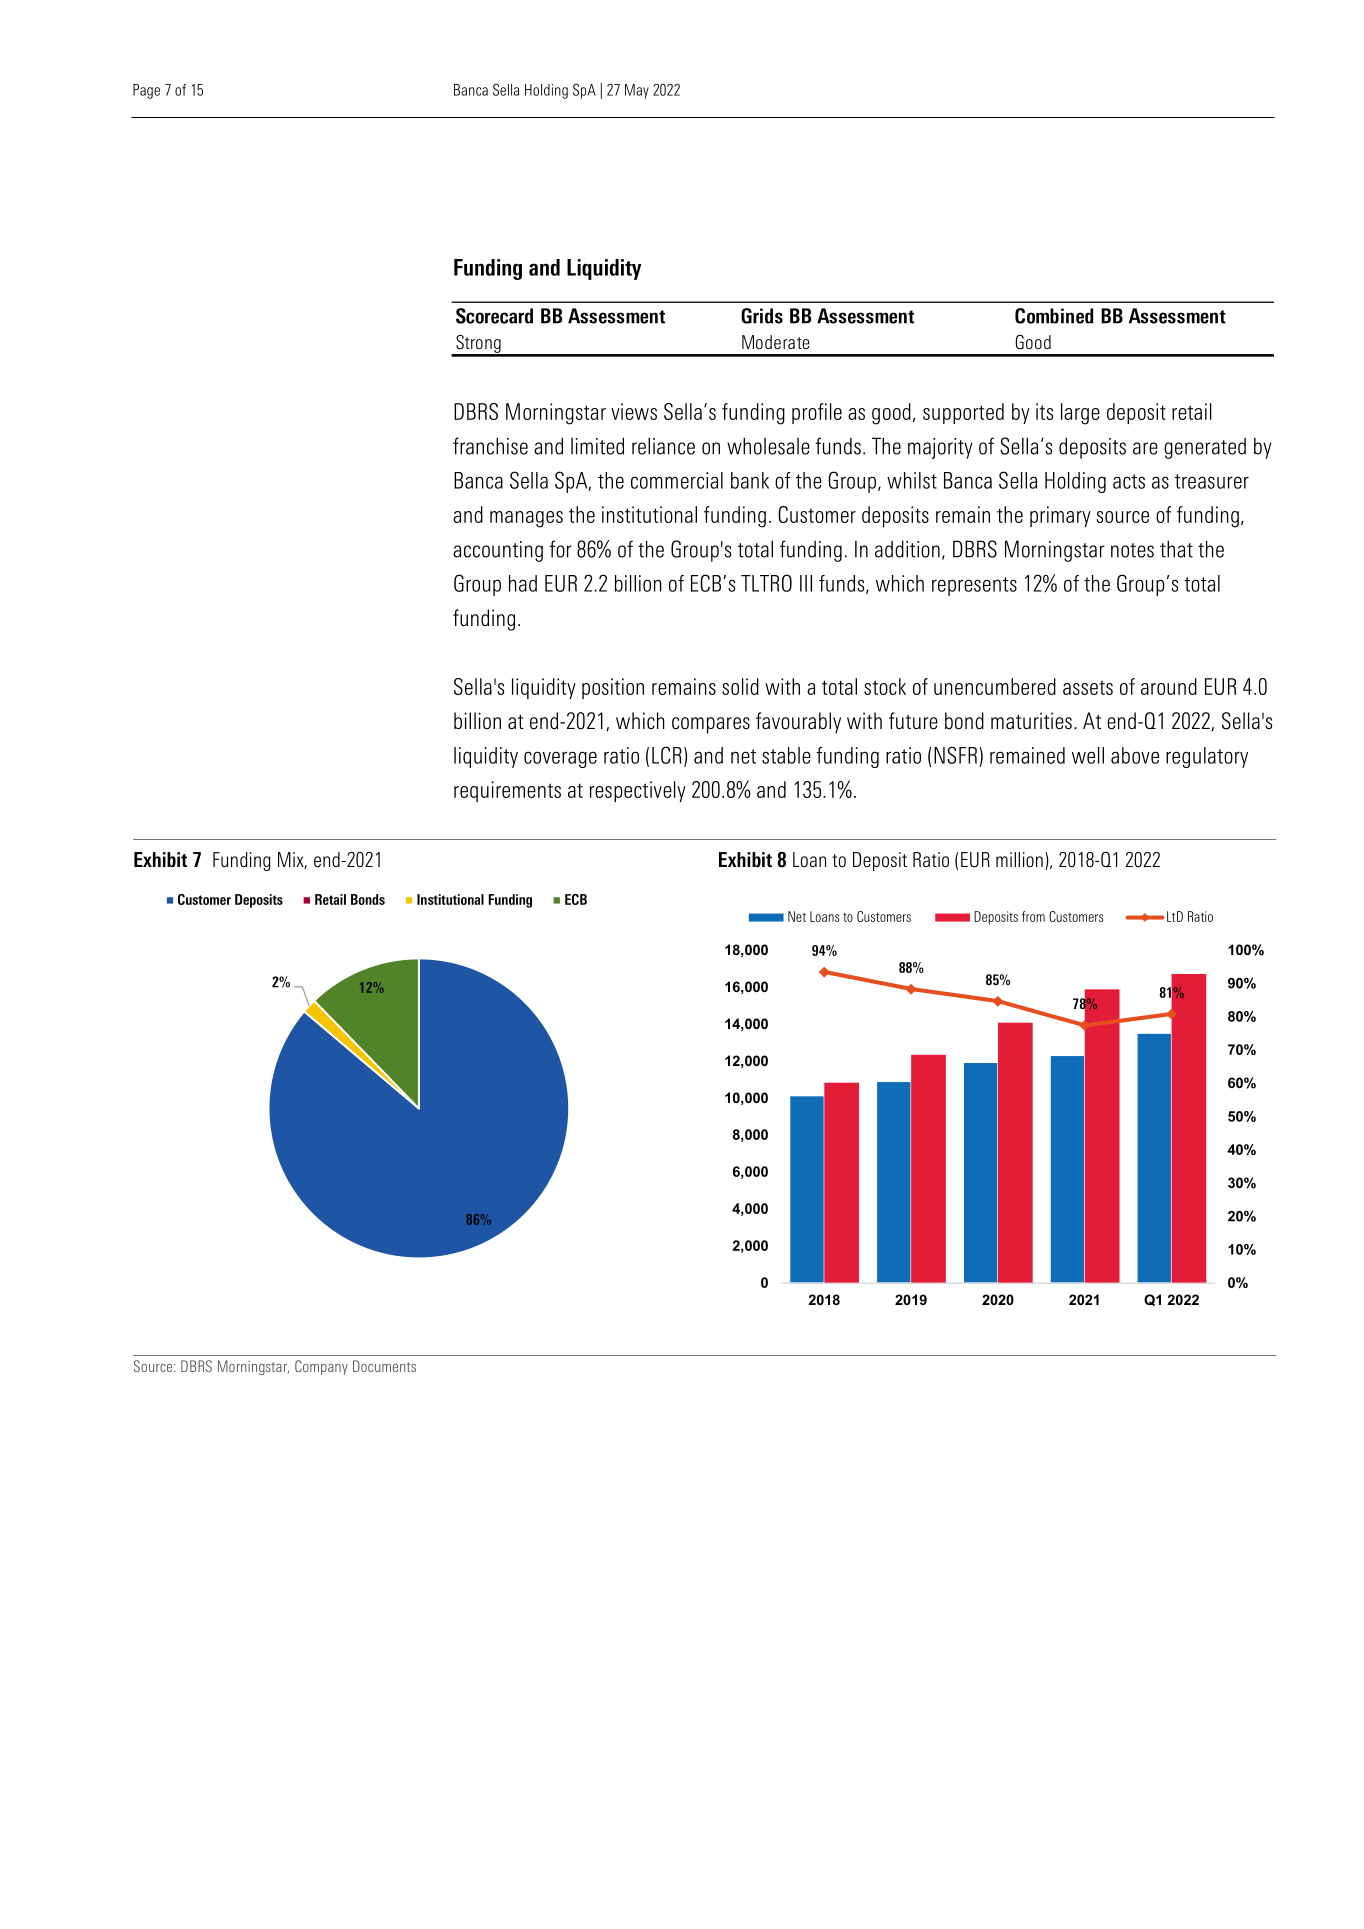 This screenshot has height=1929, width=1364. I want to click on Documents, so click(384, 1366).
